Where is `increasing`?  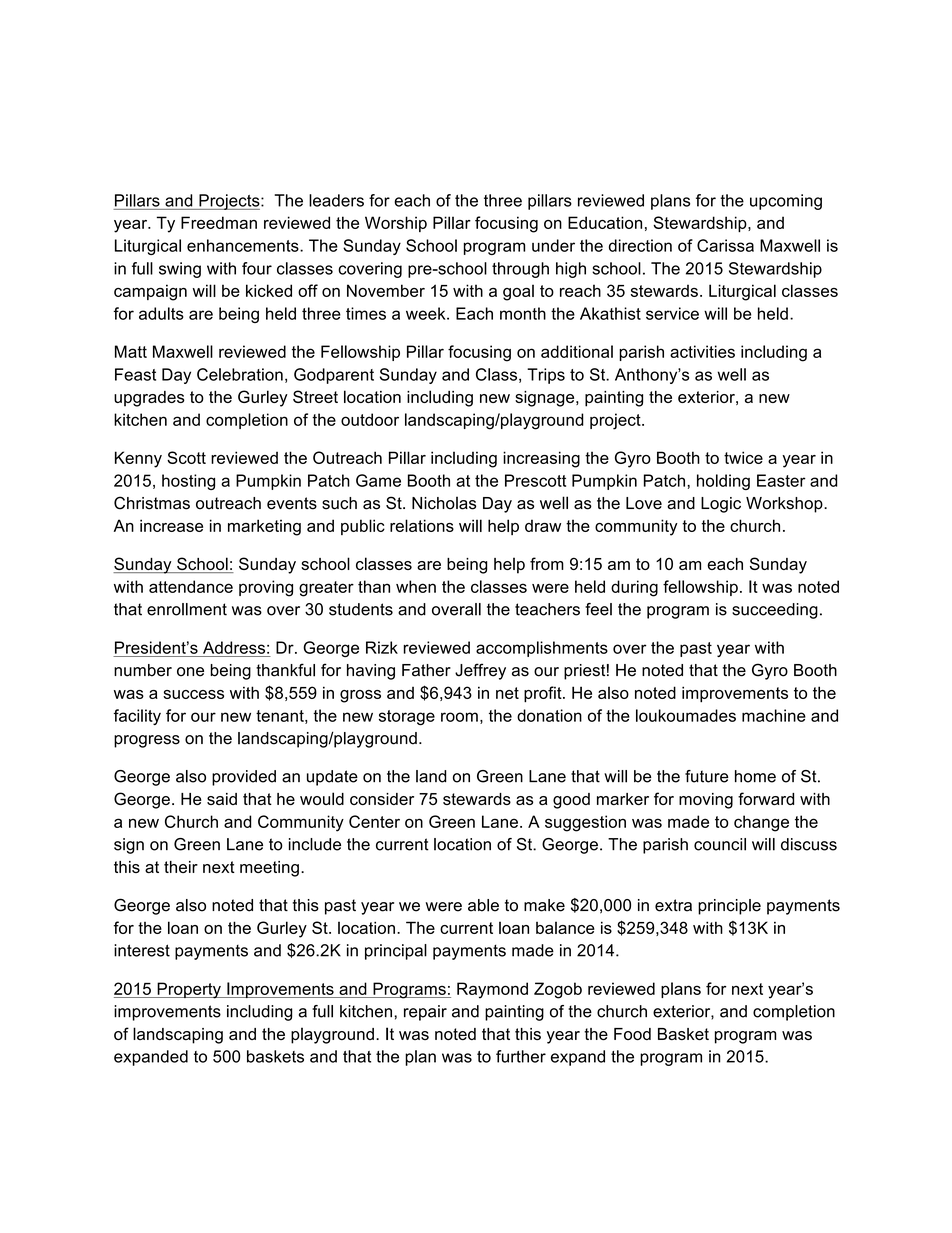
increasing is located at coordinates (541, 459).
